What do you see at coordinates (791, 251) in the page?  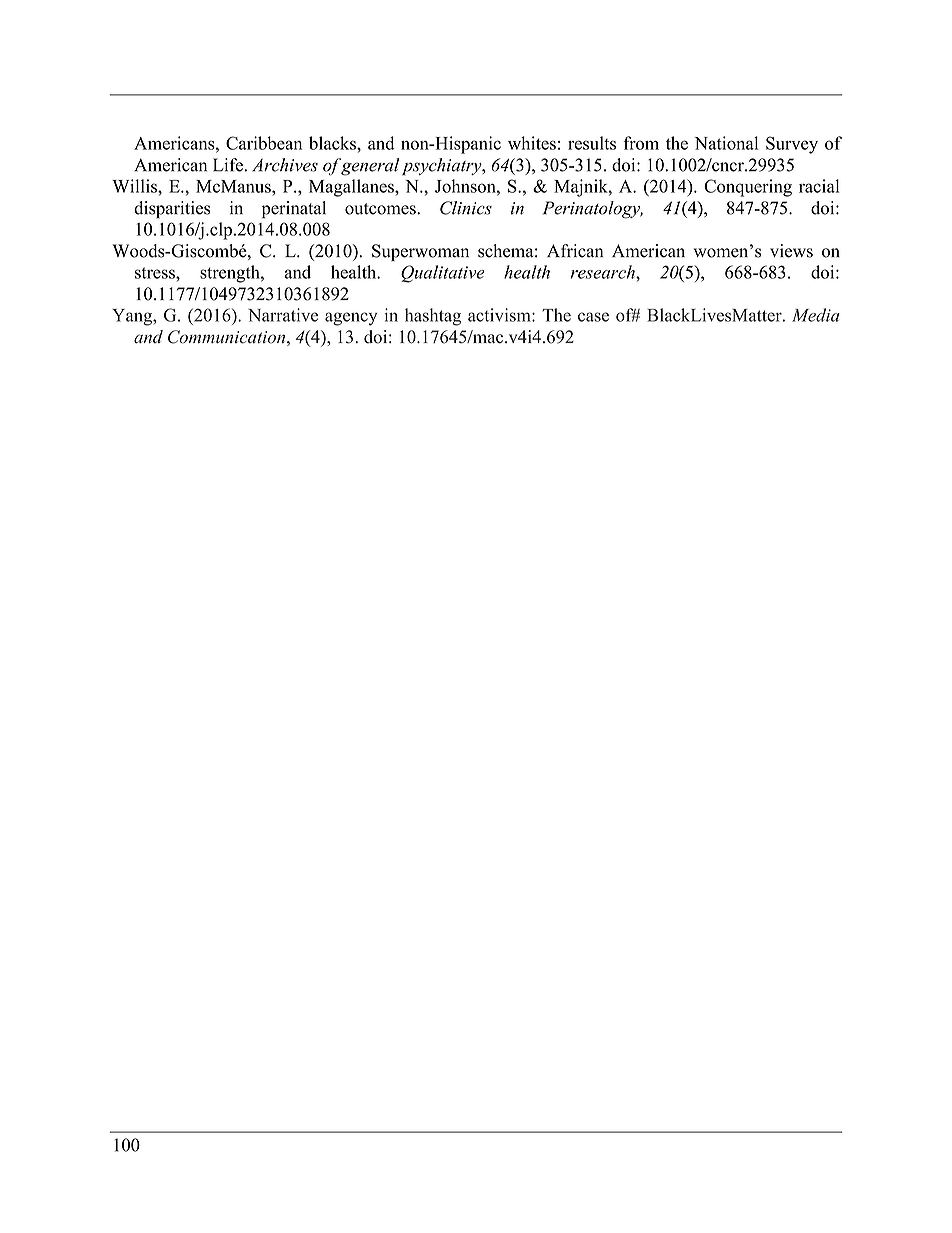 I see `views` at bounding box center [791, 251].
